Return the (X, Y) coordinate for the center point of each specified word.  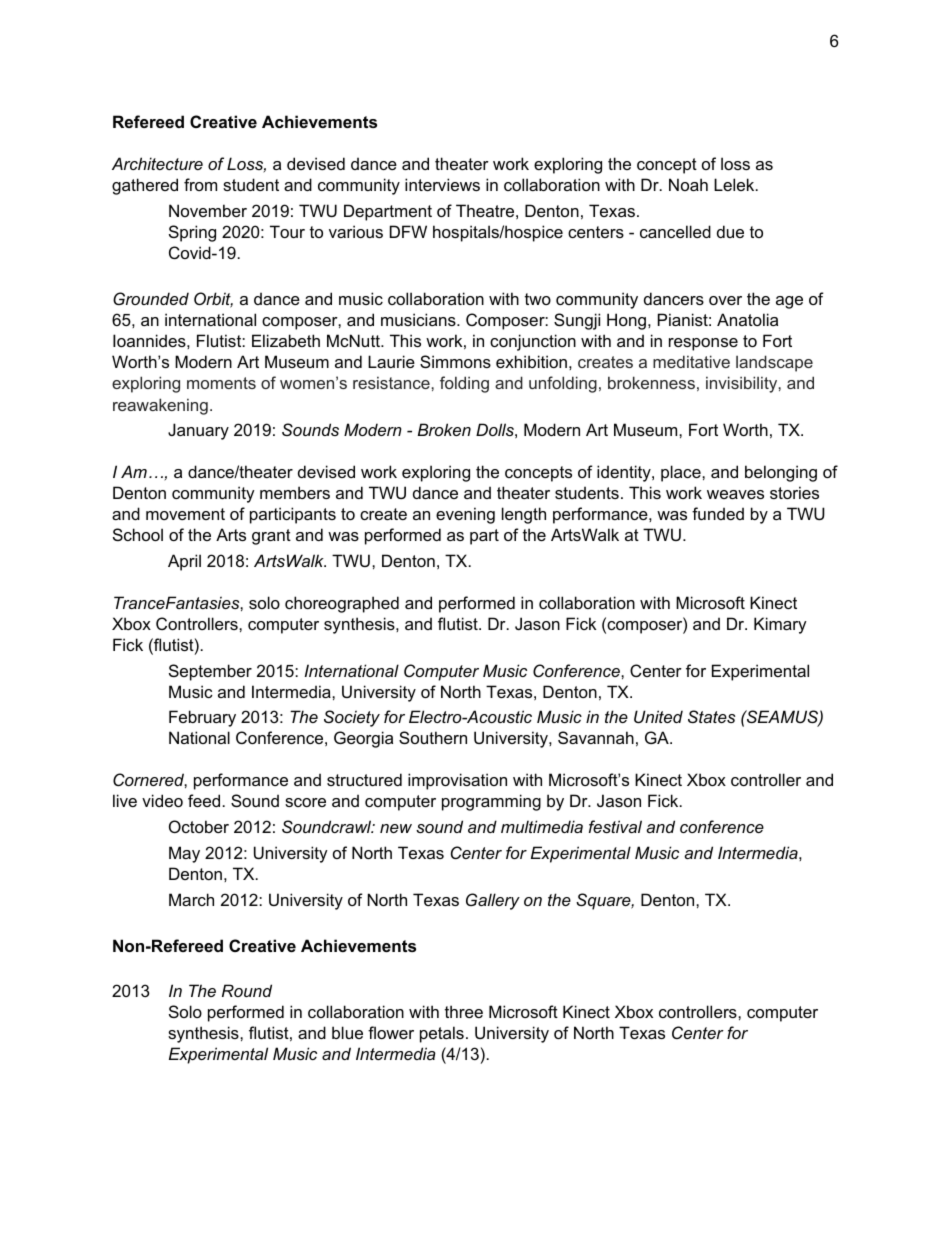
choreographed (342, 604)
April (184, 562)
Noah (688, 184)
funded (718, 513)
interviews (442, 184)
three (464, 1011)
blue (347, 1032)
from (200, 184)
